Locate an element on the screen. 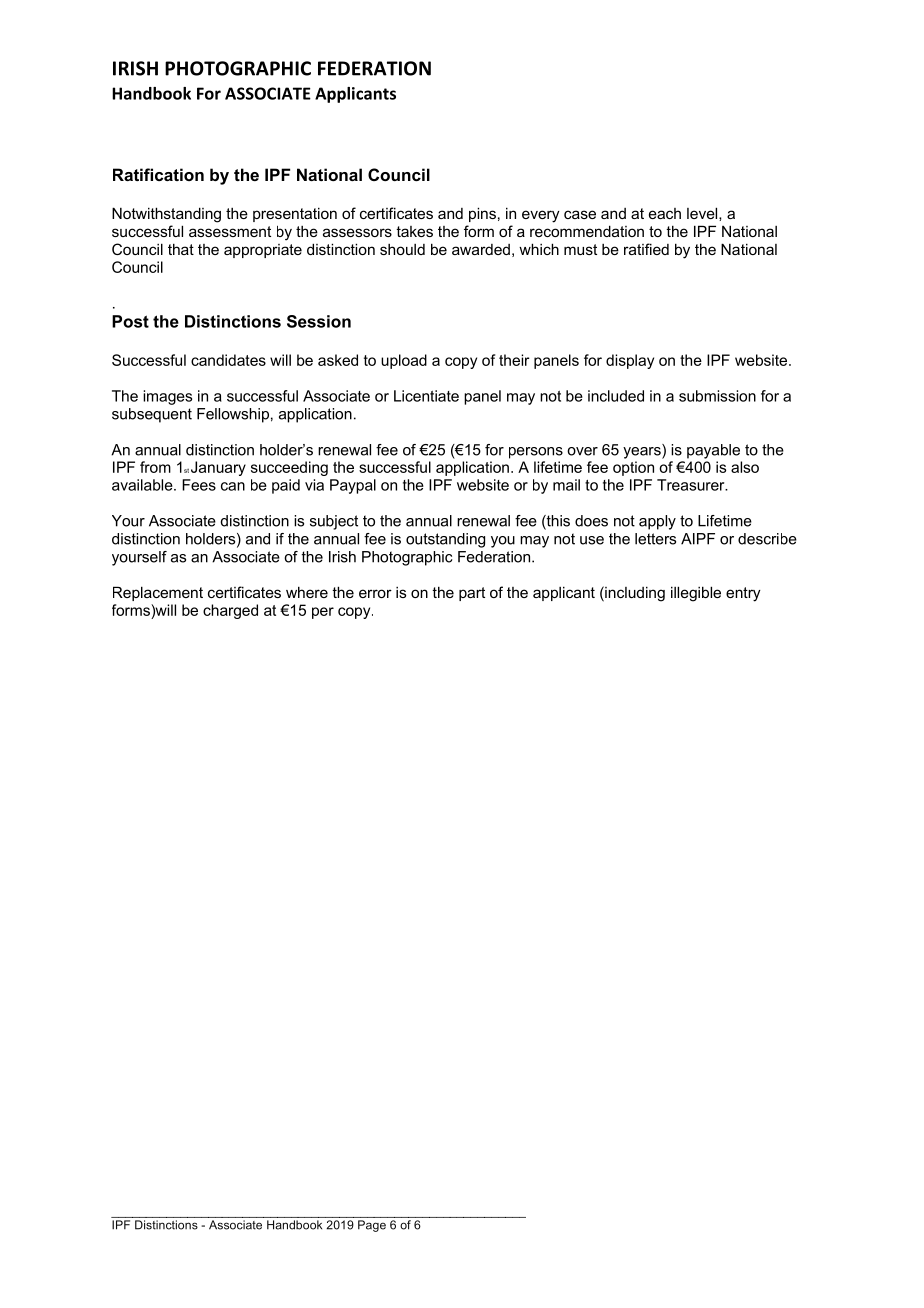  each is located at coordinates (665, 213).
